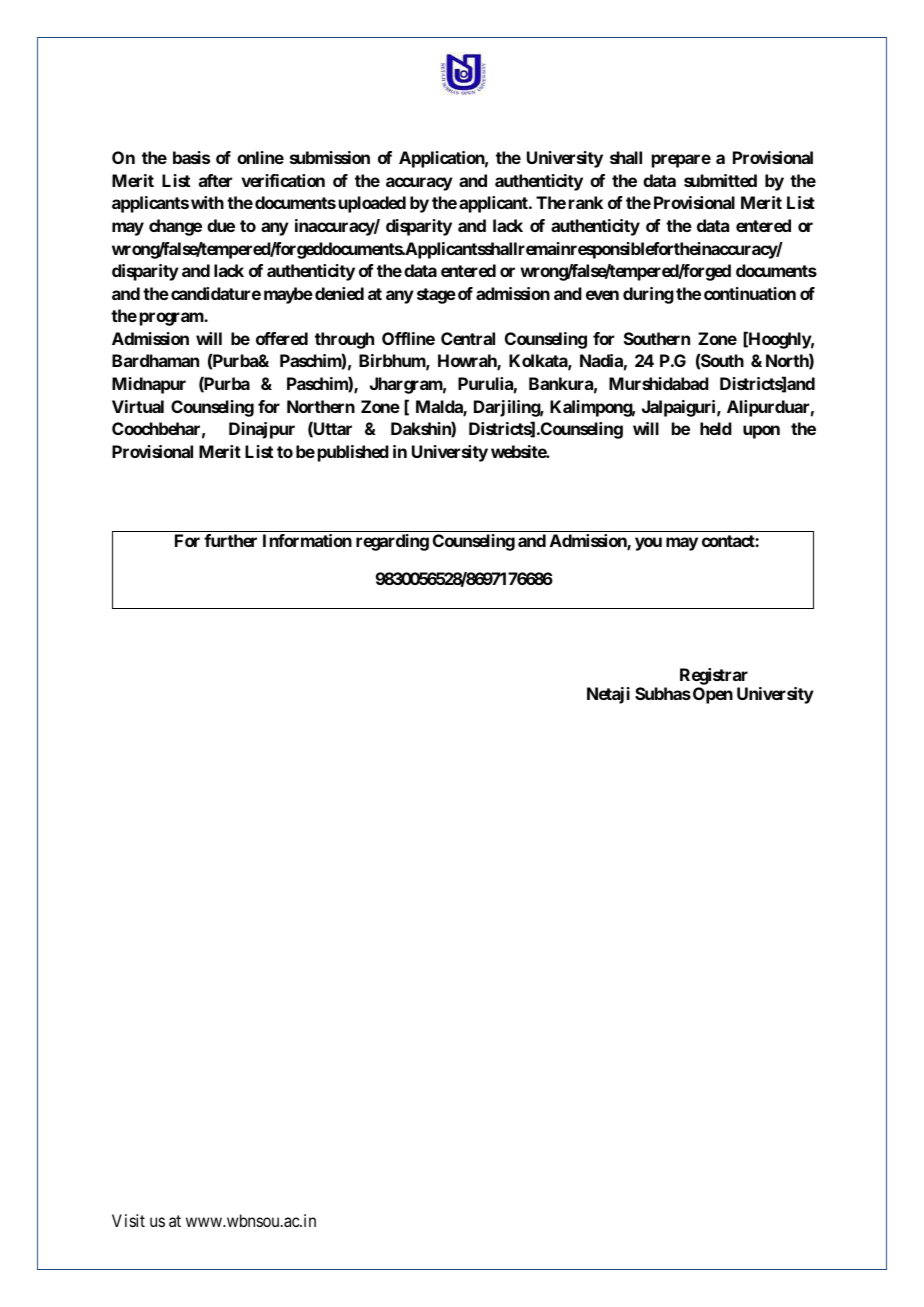 This document has height=1307, width=924. What do you see at coordinates (392, 542) in the document?
I see `regarding` at bounding box center [392, 542].
